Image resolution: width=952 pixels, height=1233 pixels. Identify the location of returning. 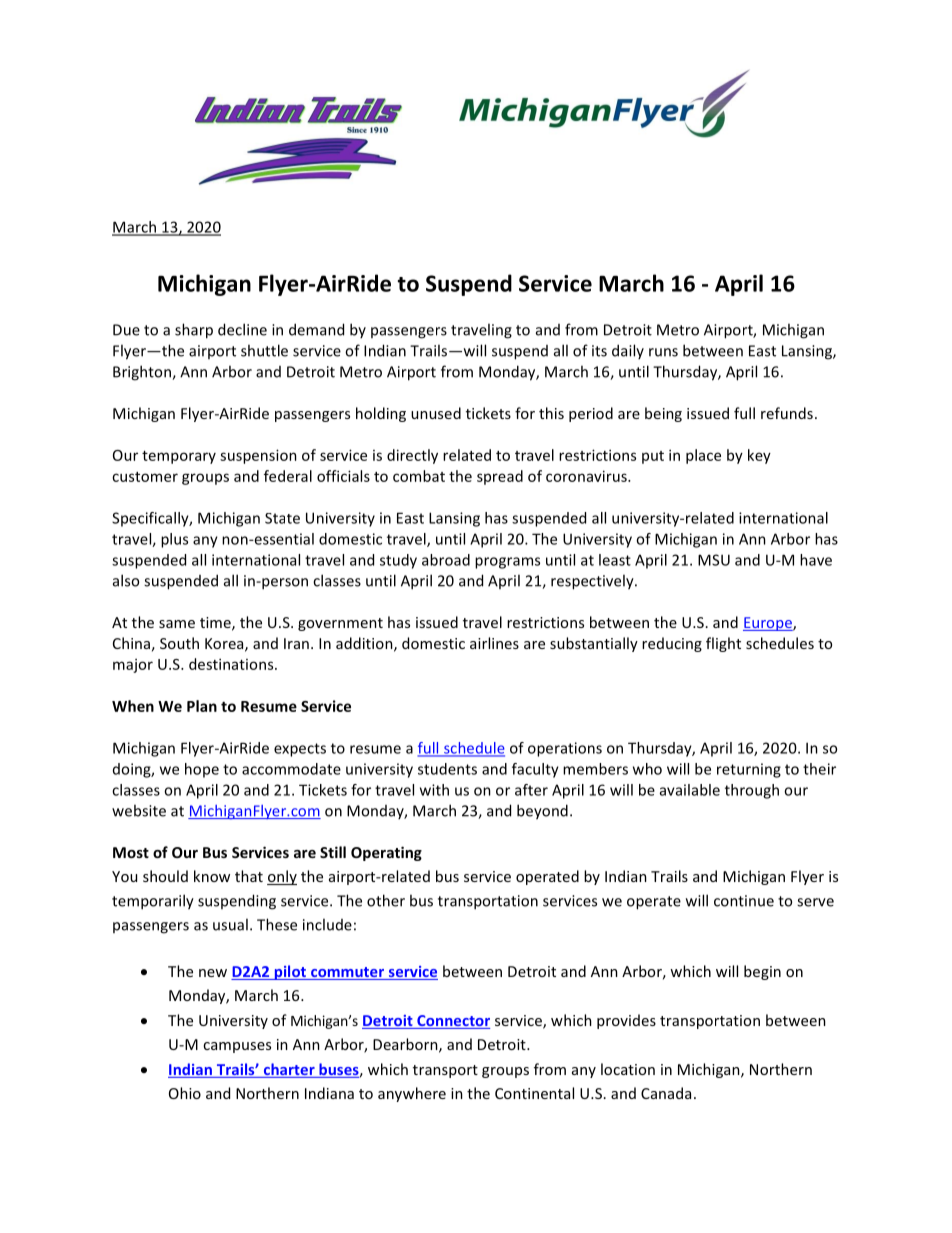
(749, 770).
